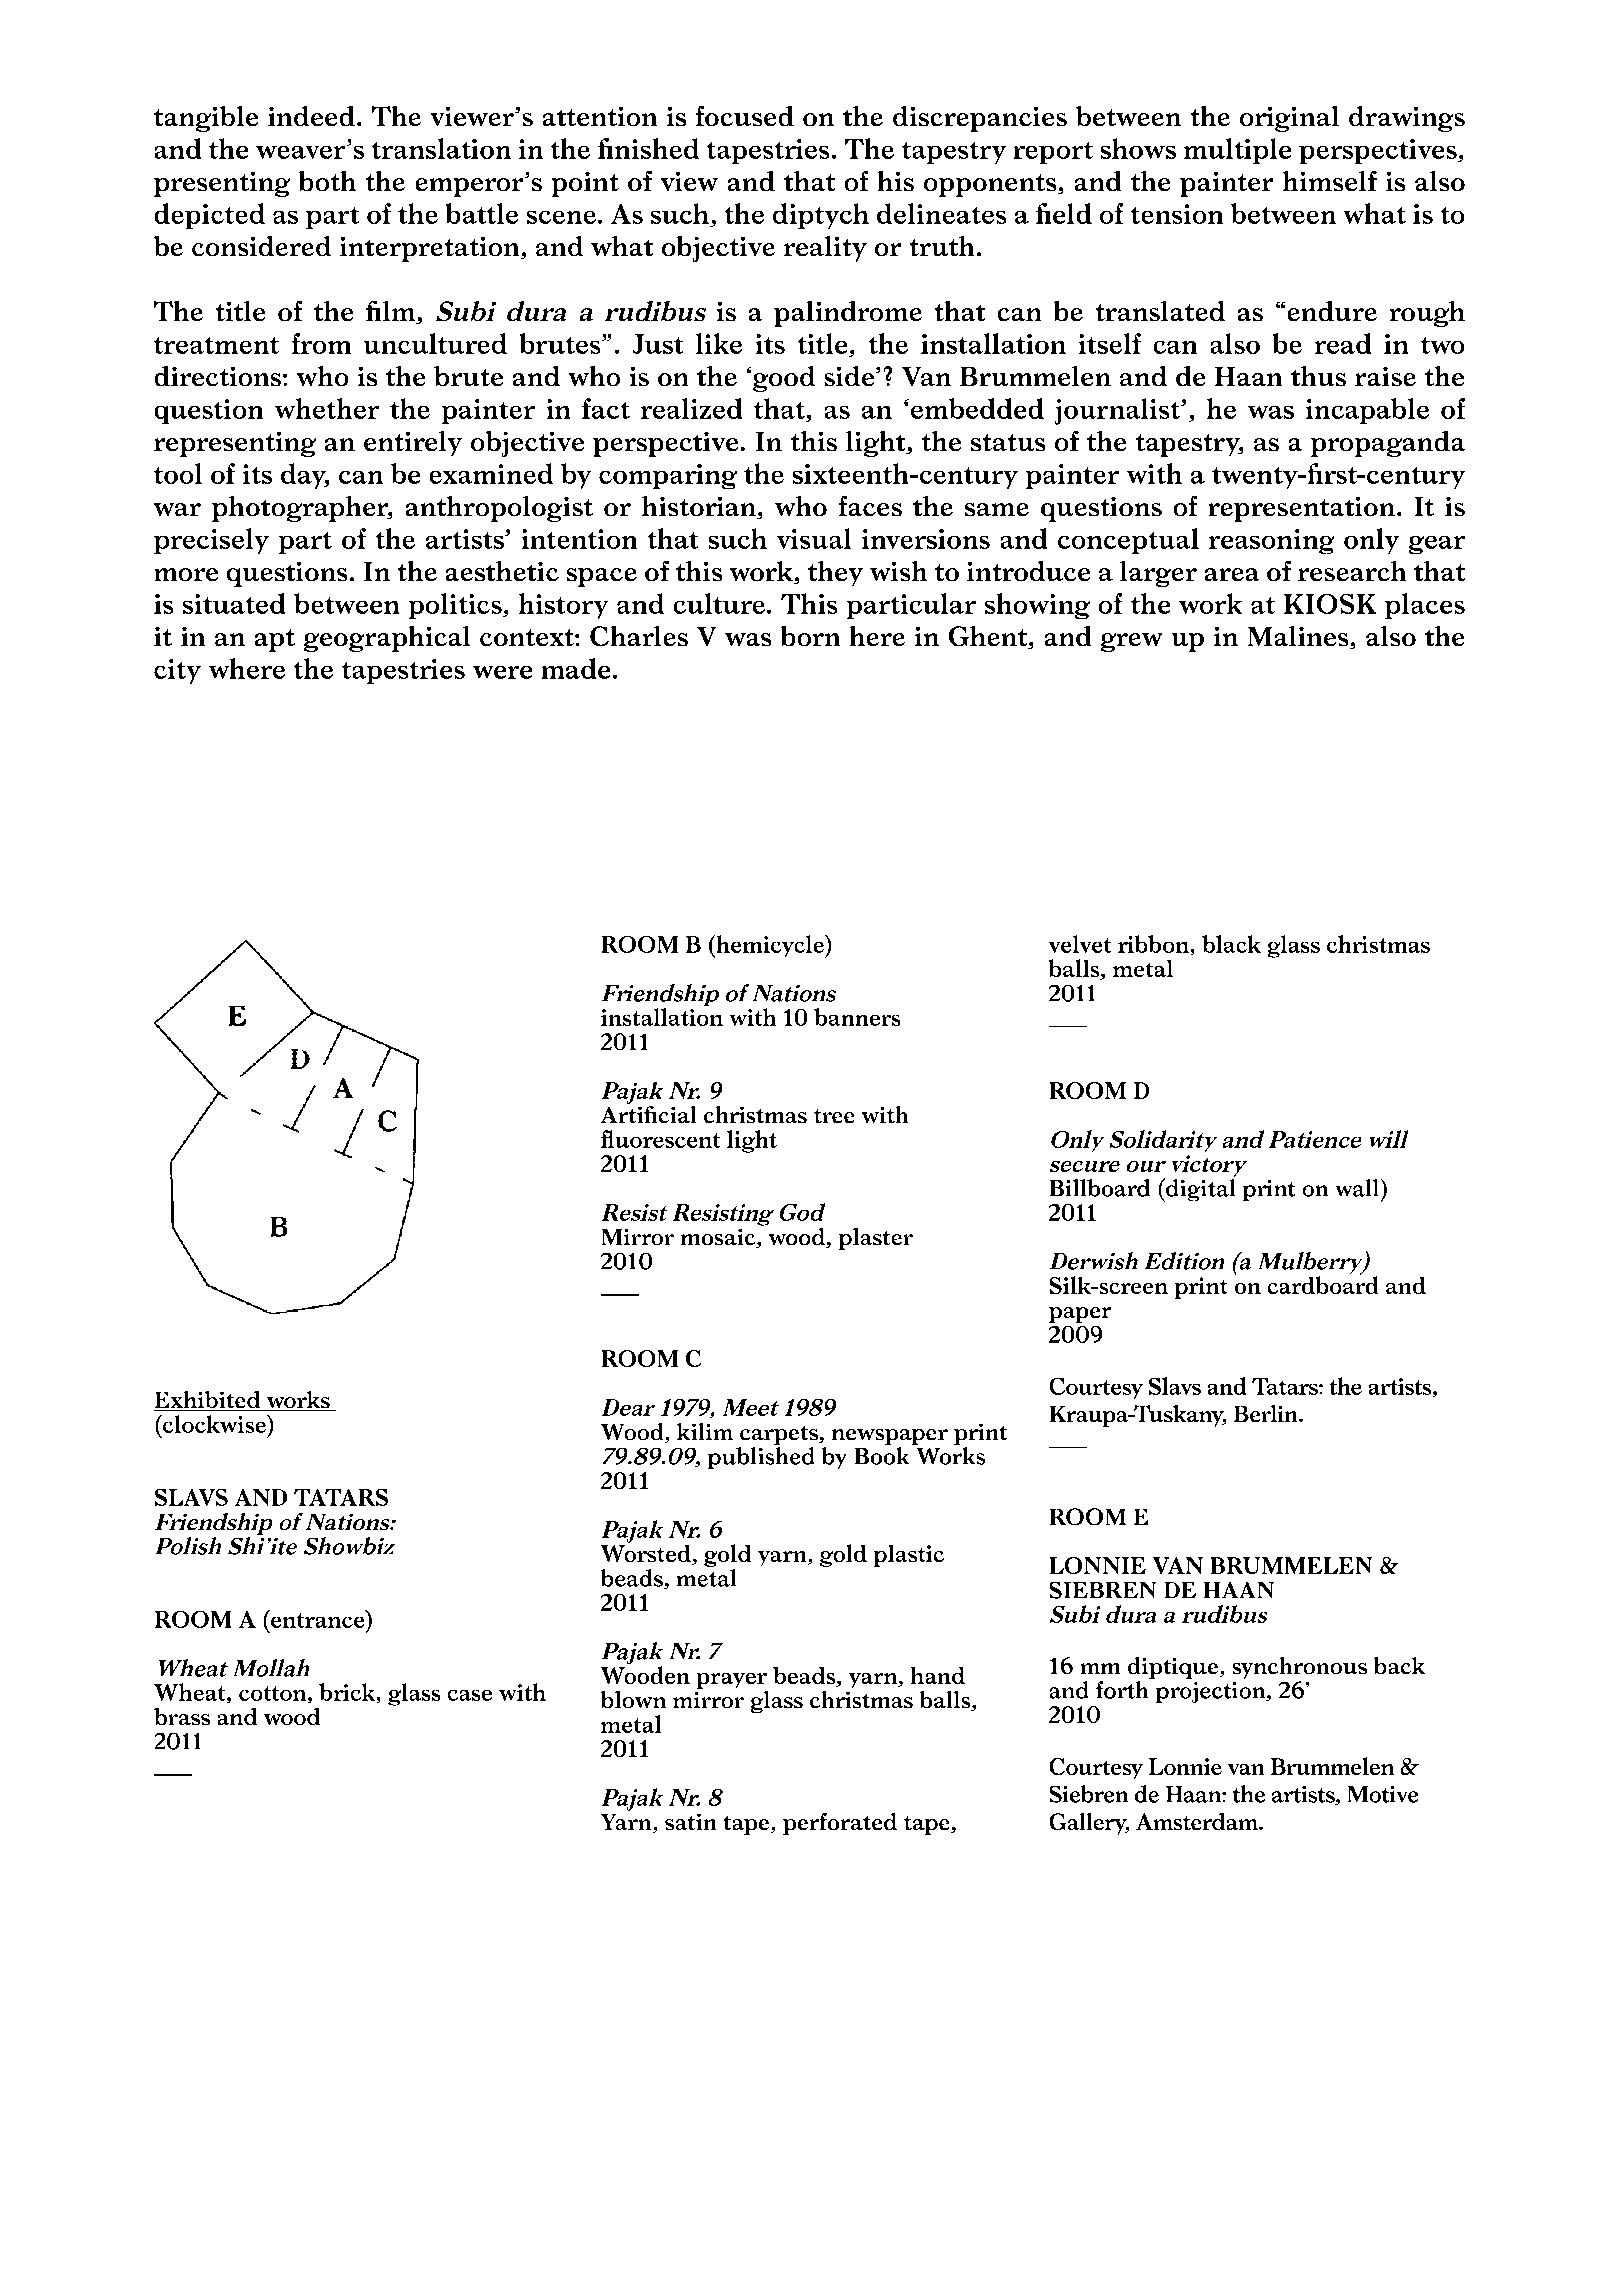 This screenshot has height=2280, width=1612. I want to click on born, so click(810, 636).
